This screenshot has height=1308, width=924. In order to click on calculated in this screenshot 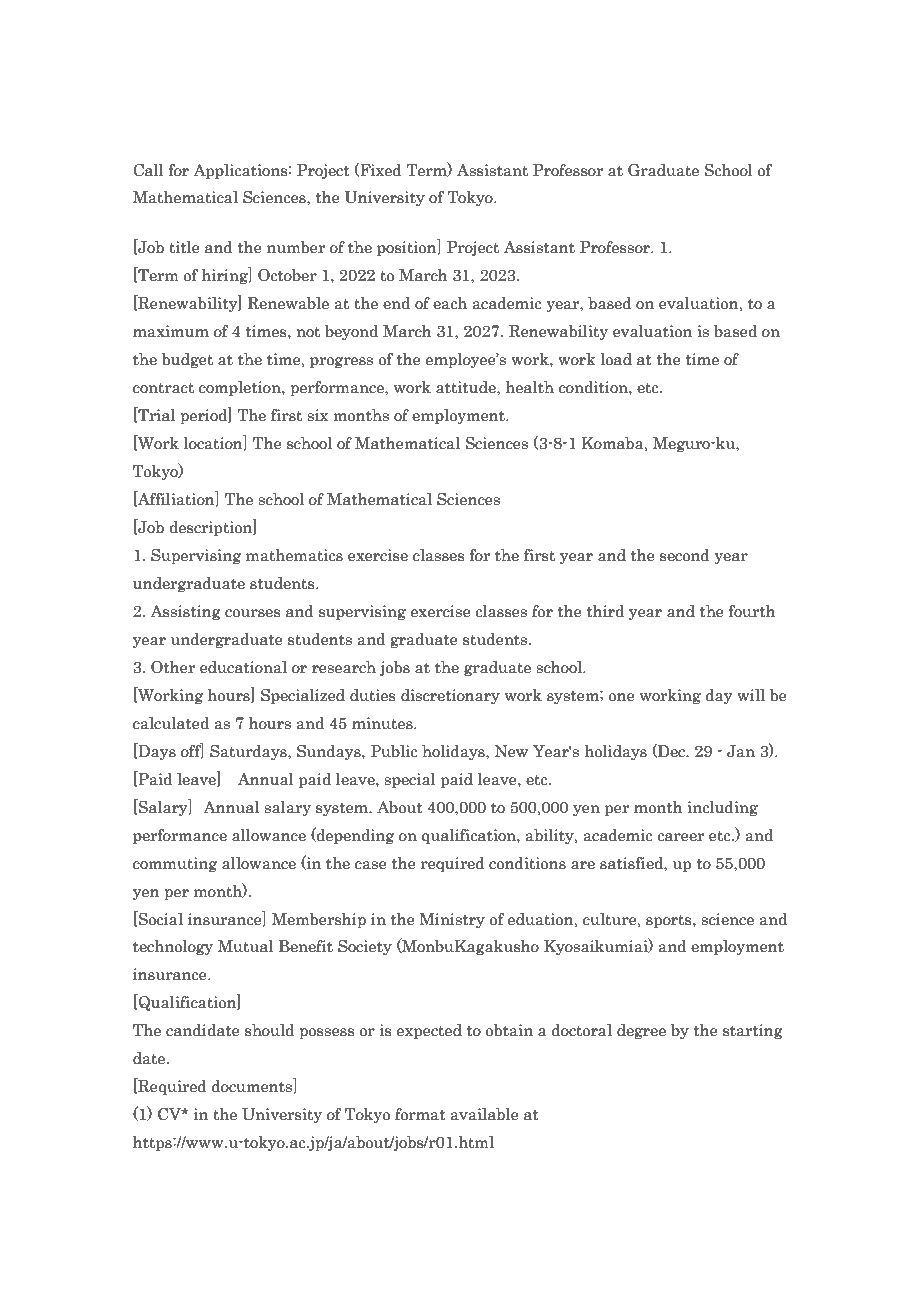, I will do `click(171, 723)`.
